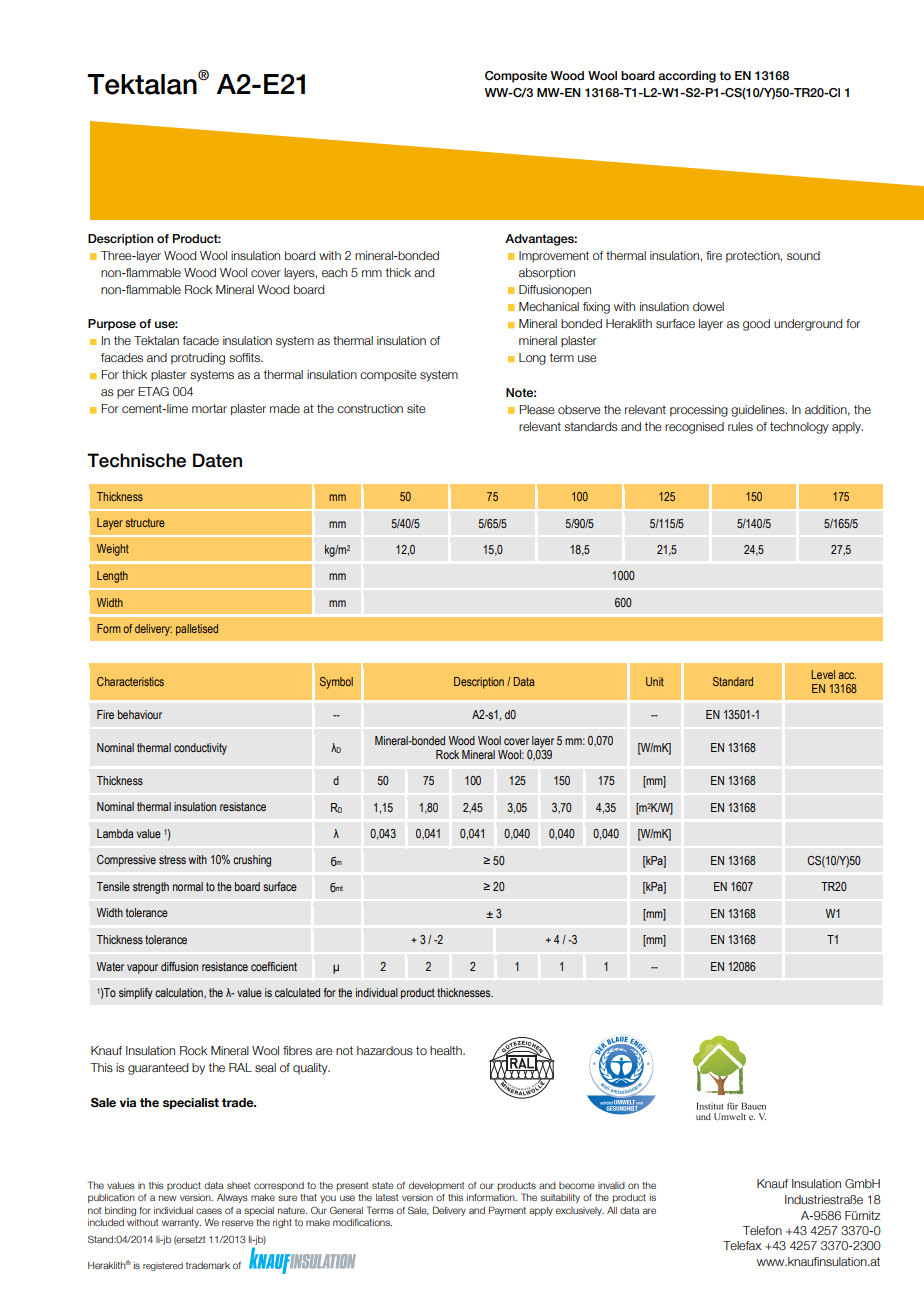 The height and width of the screenshot is (1308, 924). I want to click on warranty, so click(181, 1223).
